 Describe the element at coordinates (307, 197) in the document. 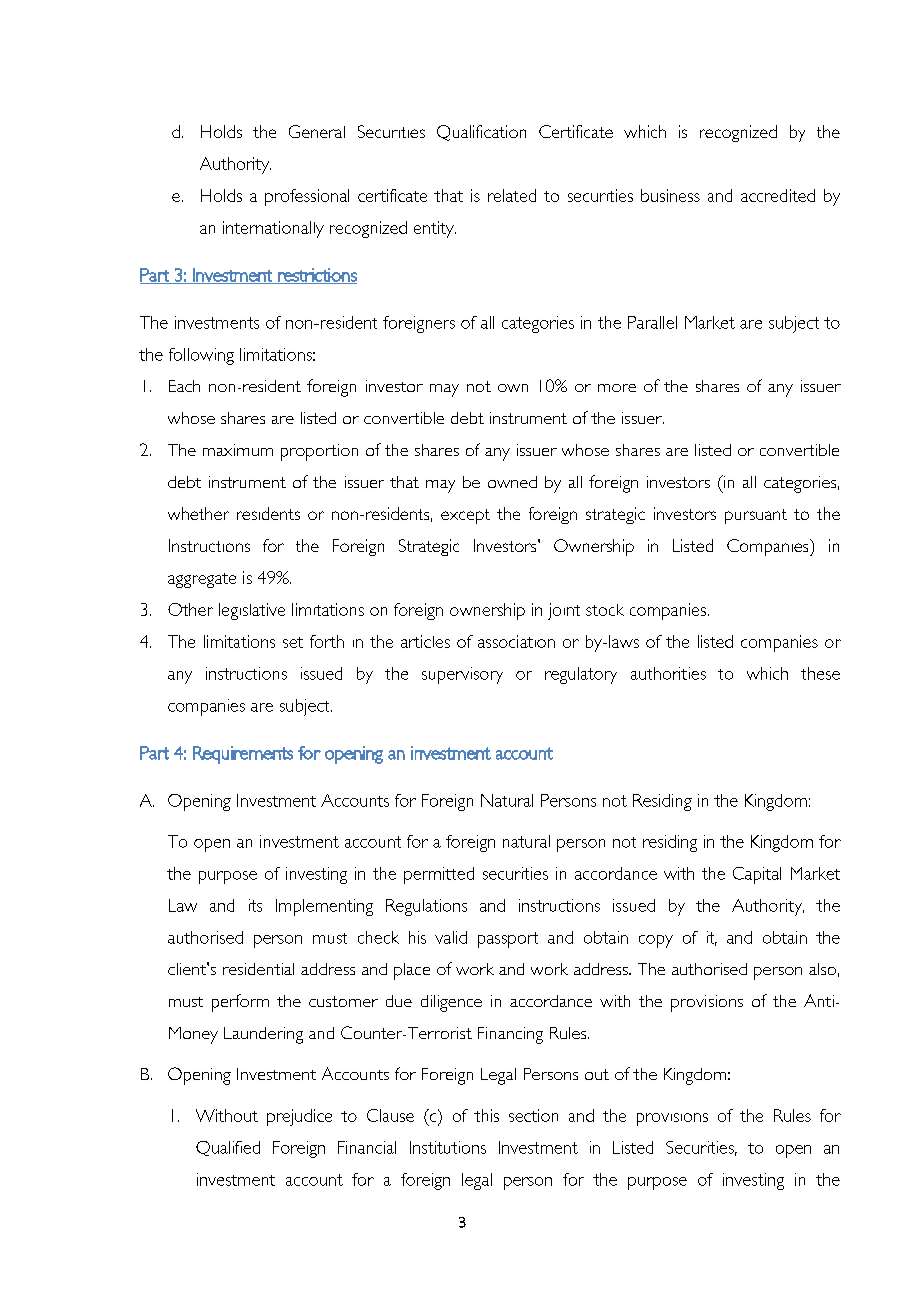

I see `professional` at that location.
